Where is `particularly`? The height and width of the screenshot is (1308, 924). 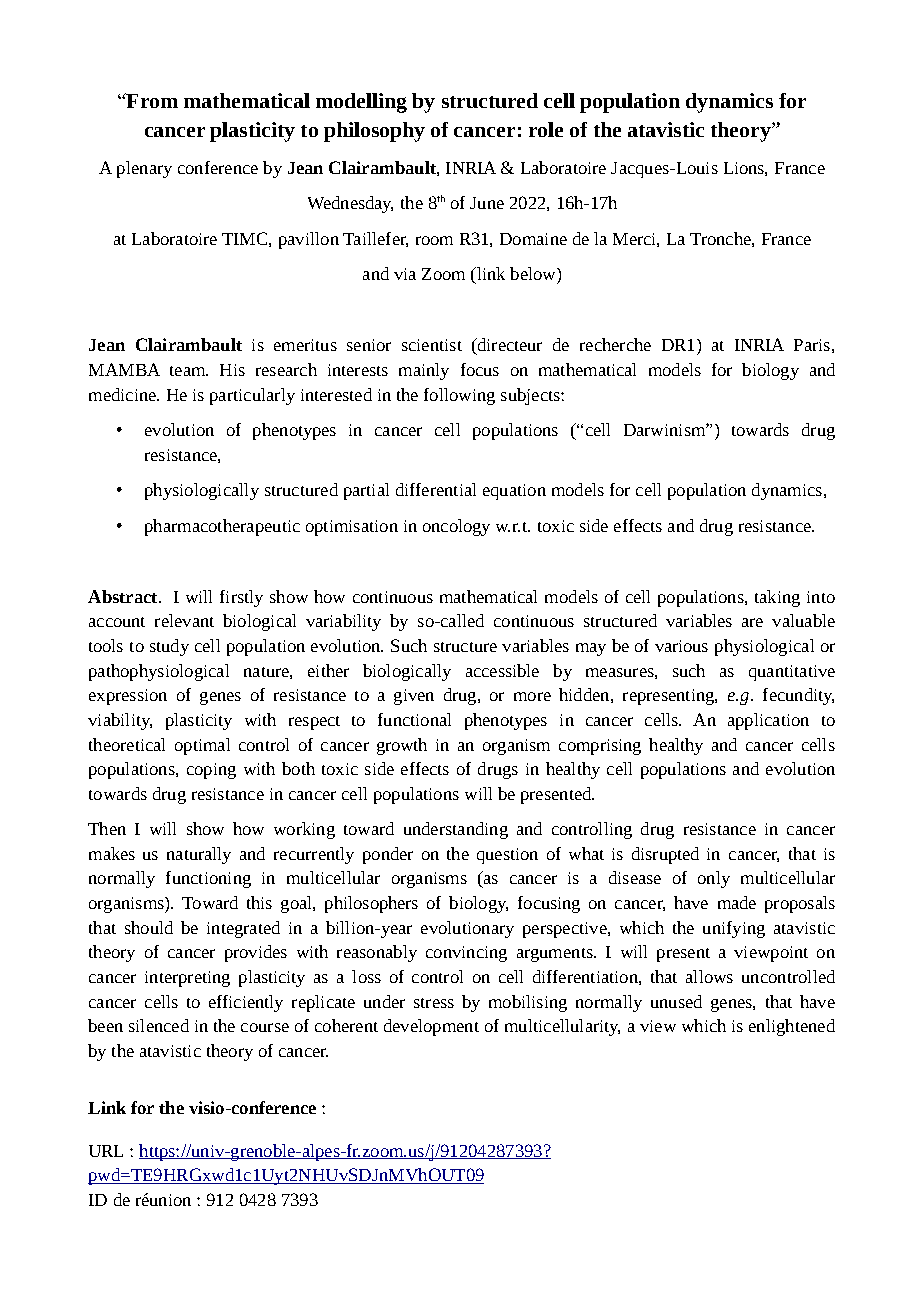
particularly is located at coordinates (252, 396).
